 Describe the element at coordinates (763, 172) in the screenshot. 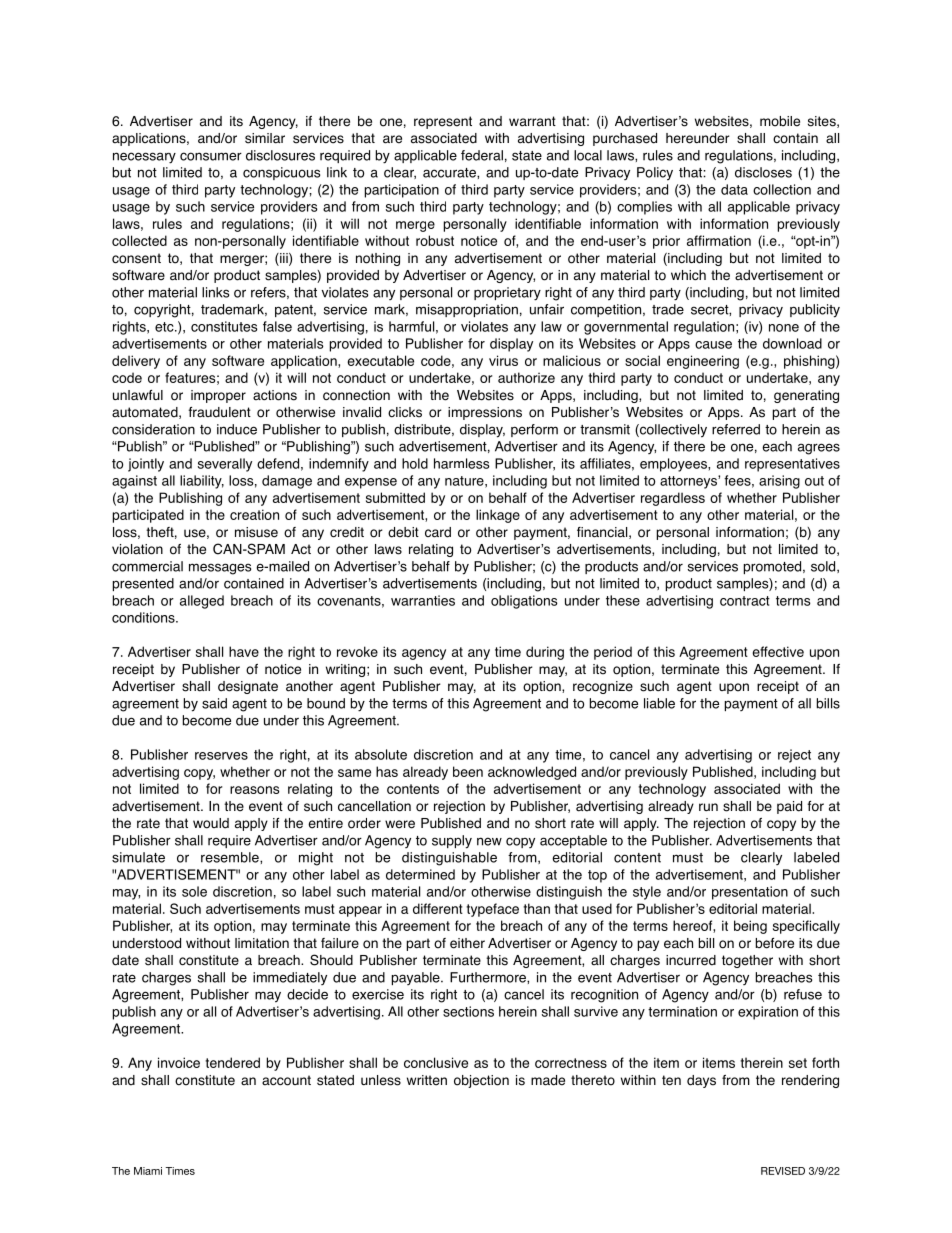

I see `discloses` at that location.
